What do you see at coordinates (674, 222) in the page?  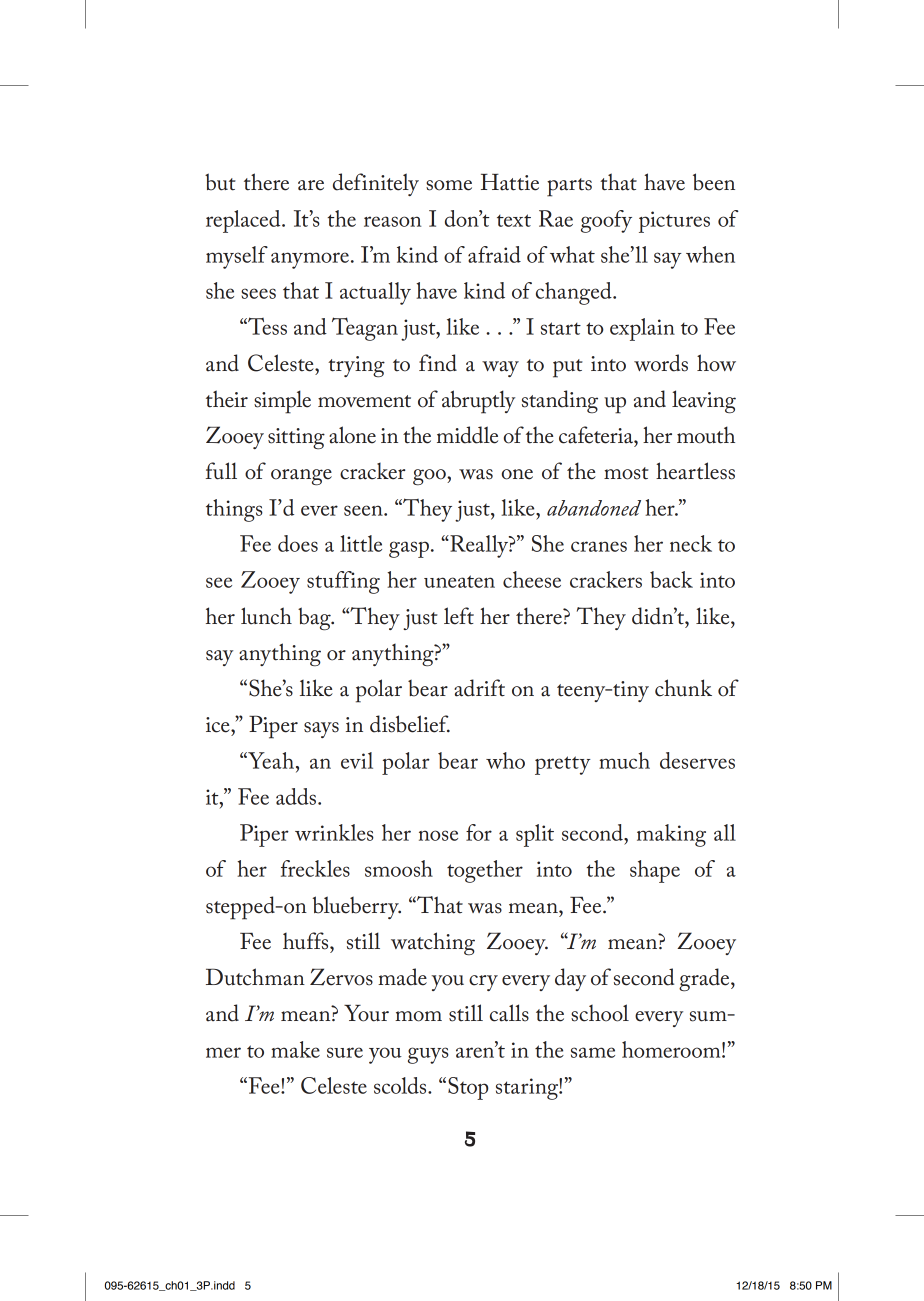 I see `pictures` at bounding box center [674, 222].
